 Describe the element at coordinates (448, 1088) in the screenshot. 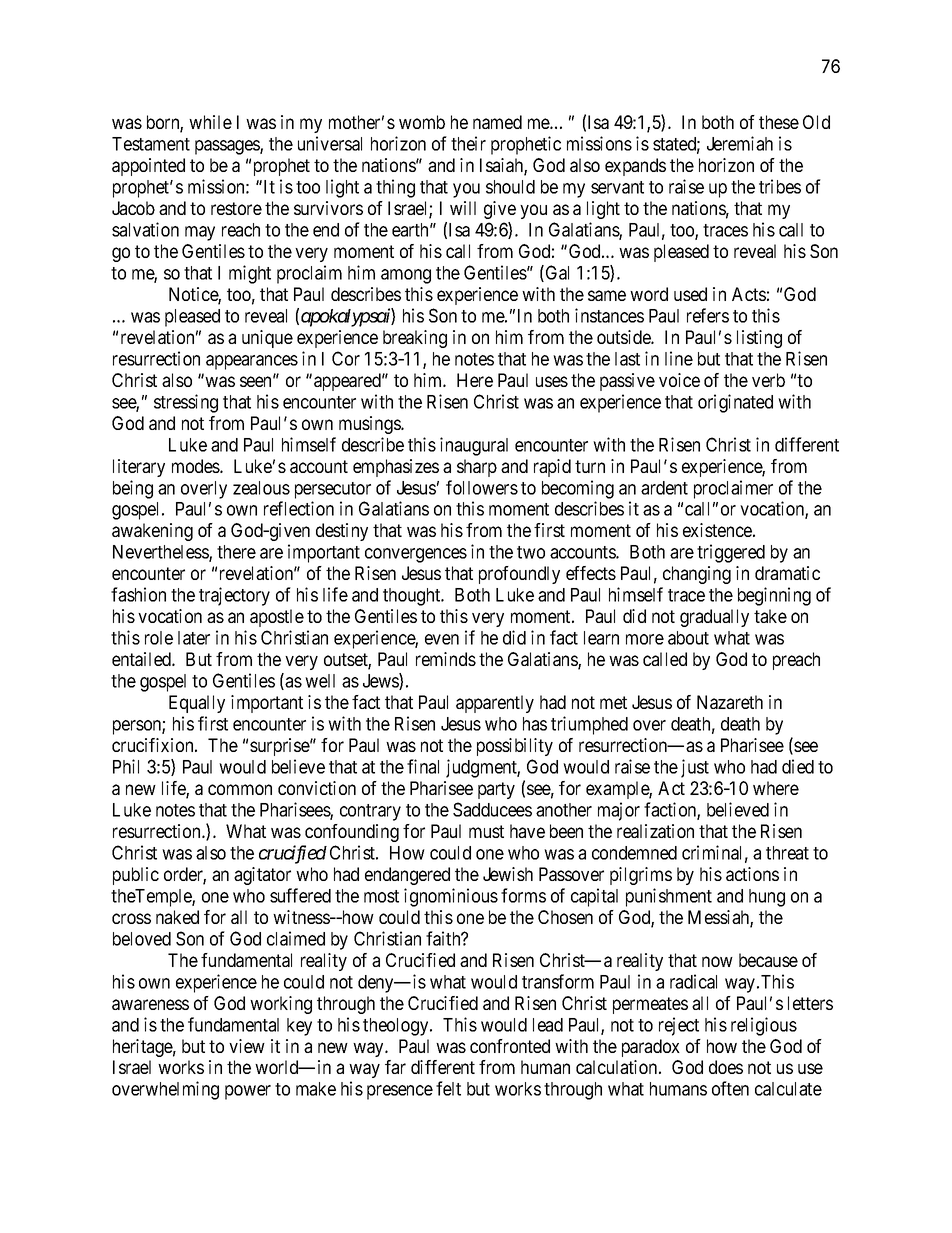

I see `felt` at that location.
